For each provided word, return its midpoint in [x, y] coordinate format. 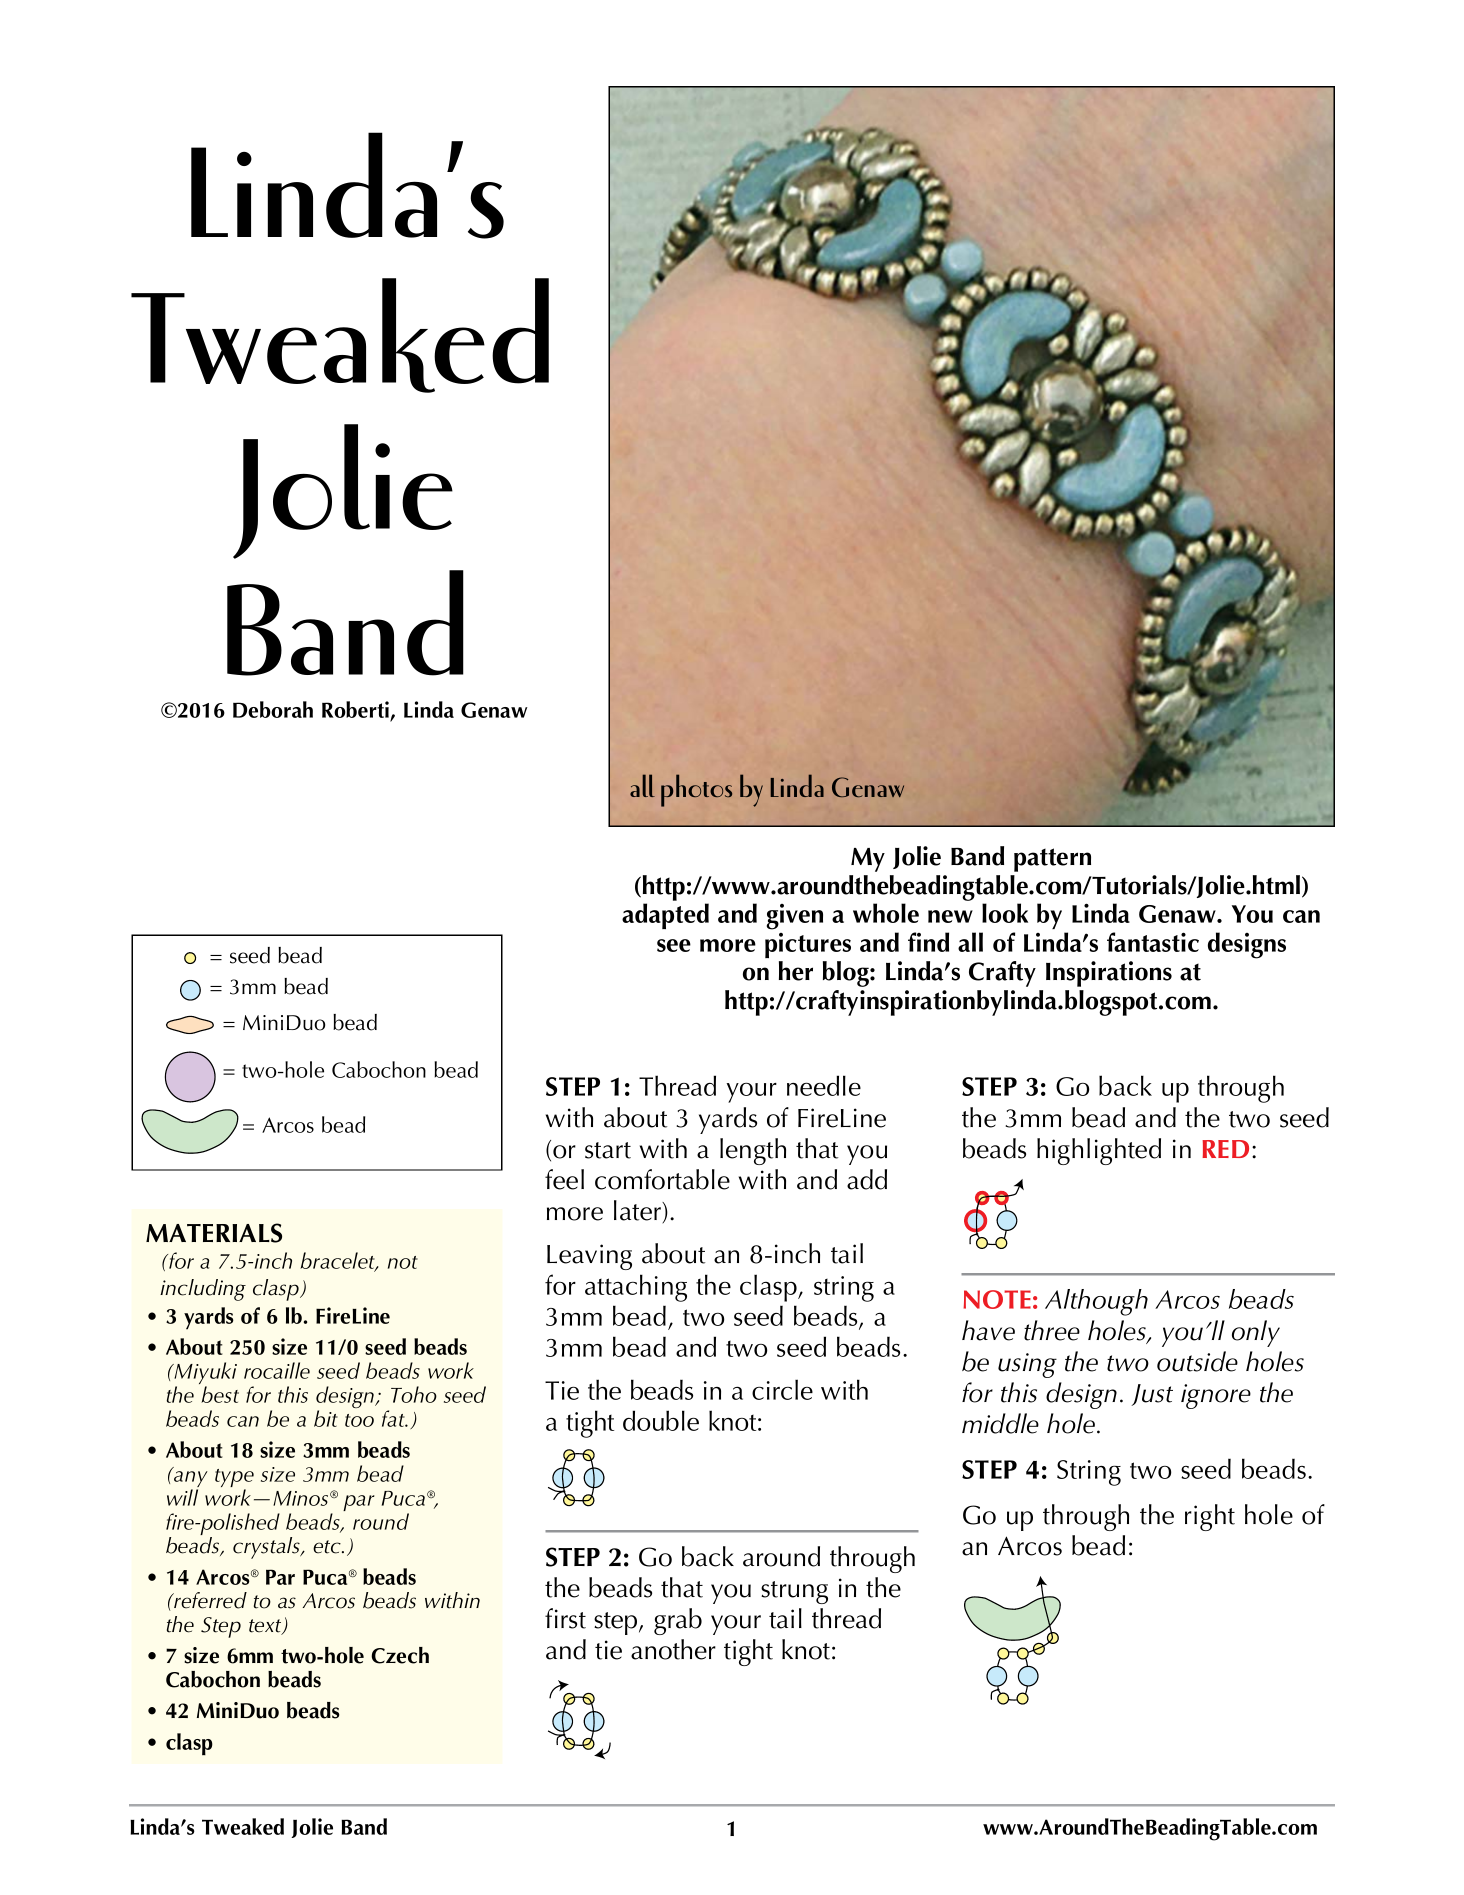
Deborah [273, 709]
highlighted [1099, 1151]
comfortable [662, 1179]
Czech [400, 1655]
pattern [1052, 860]
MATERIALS [214, 1233]
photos [696, 790]
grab [678, 1621]
